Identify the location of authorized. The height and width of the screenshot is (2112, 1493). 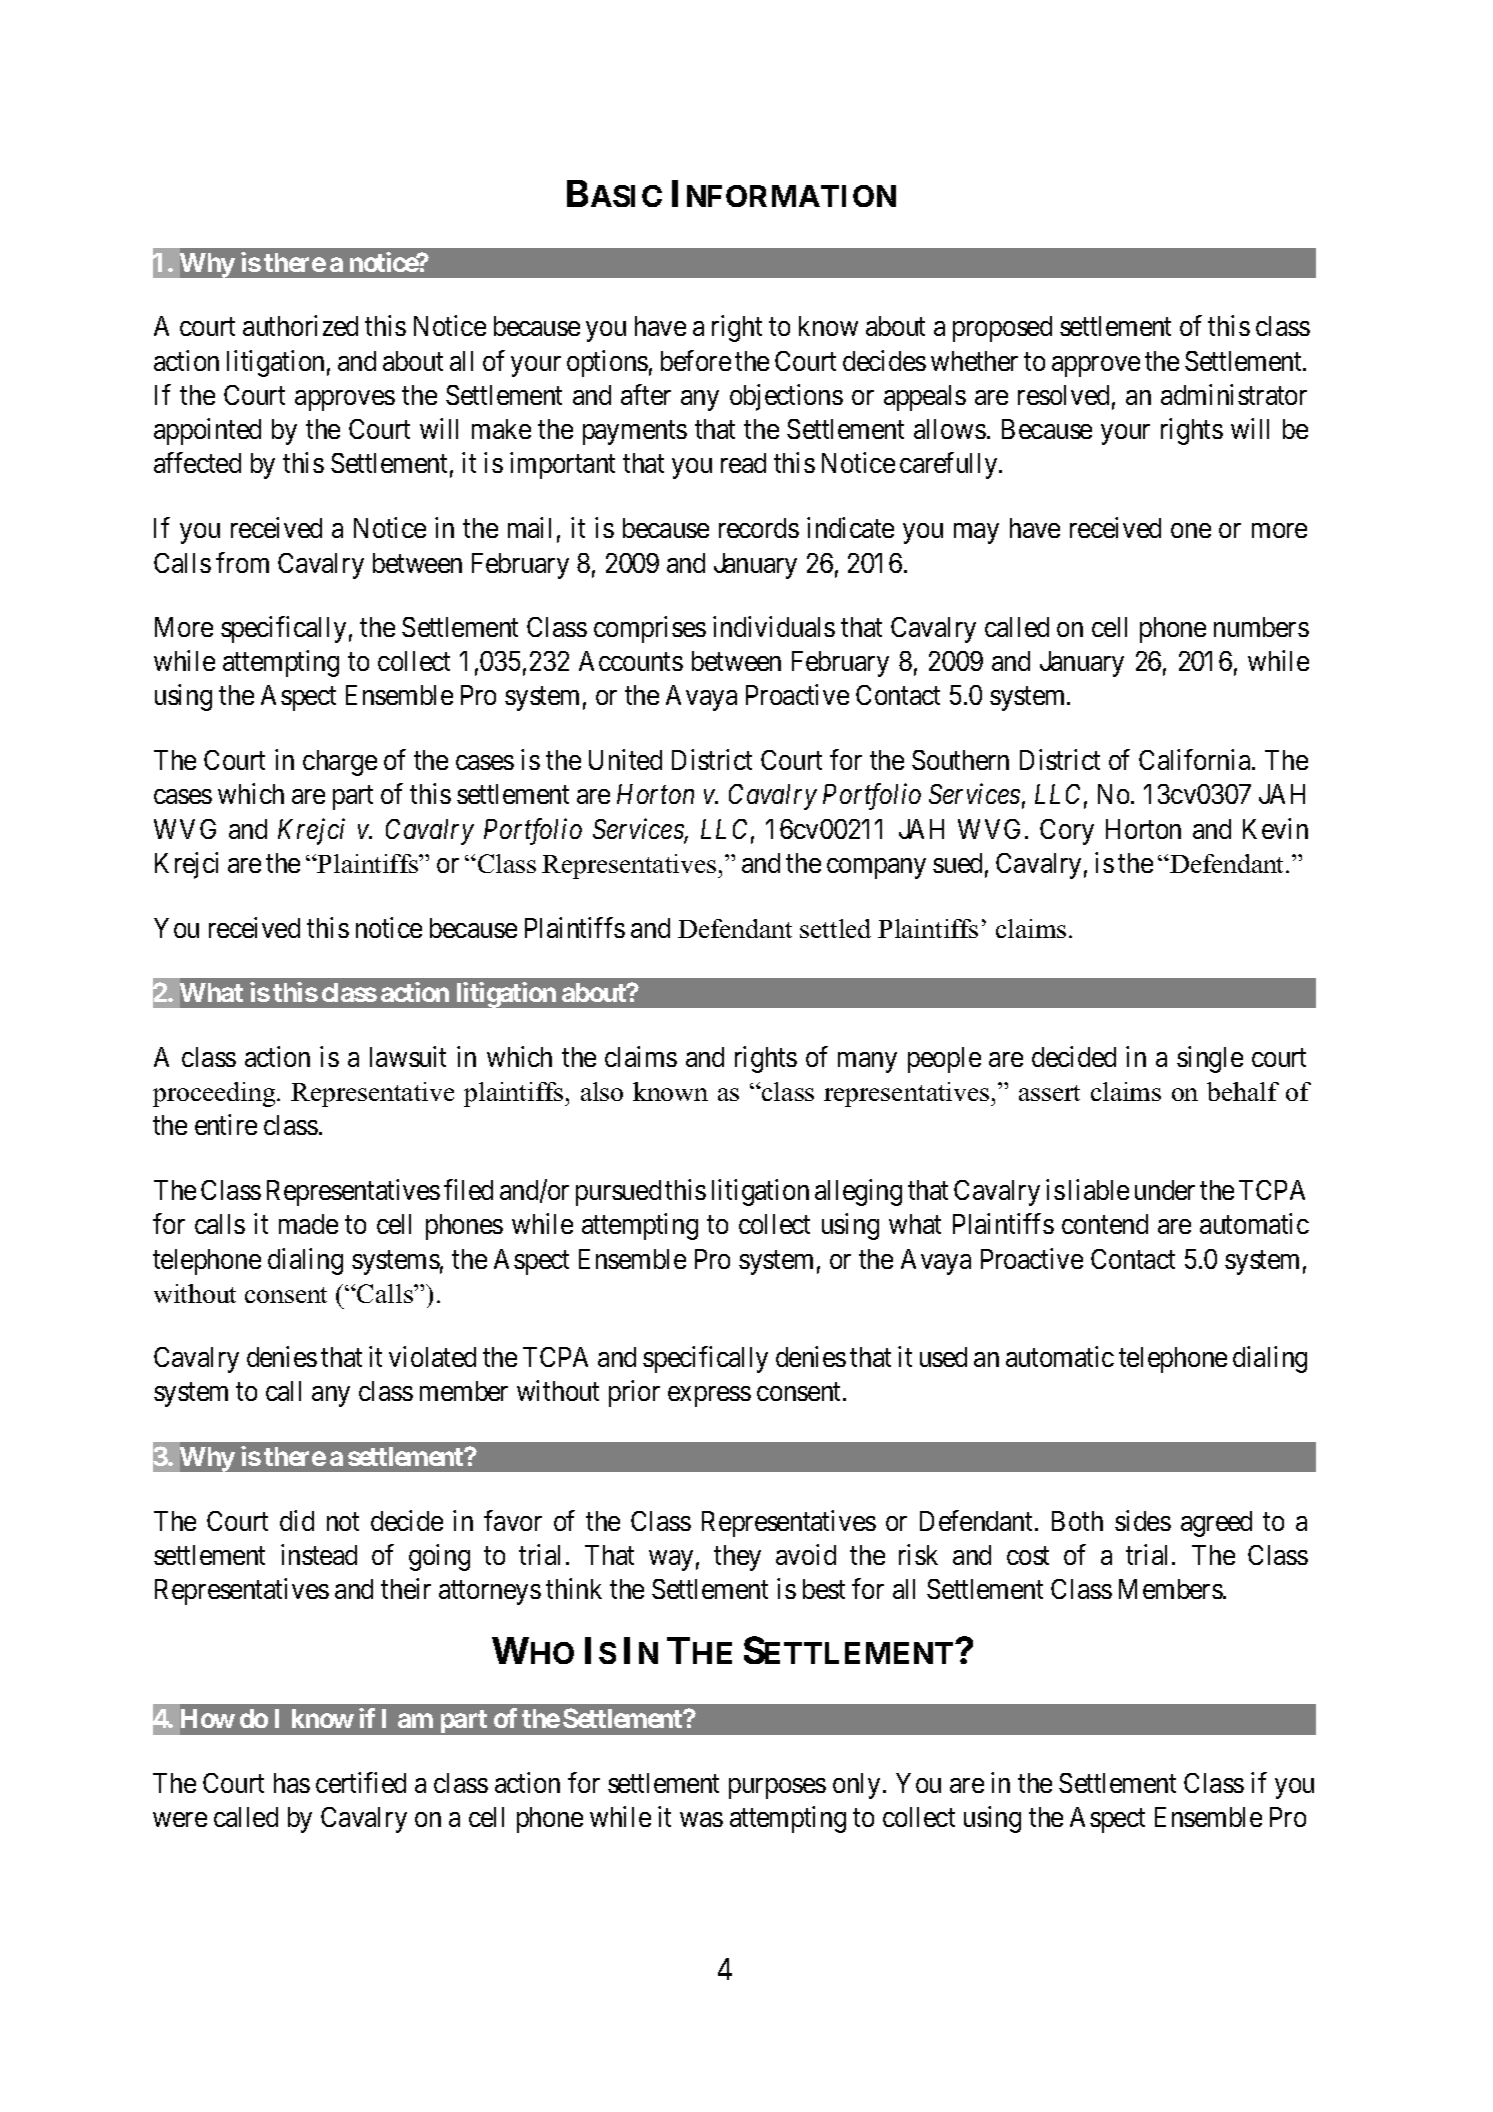
(300, 325).
